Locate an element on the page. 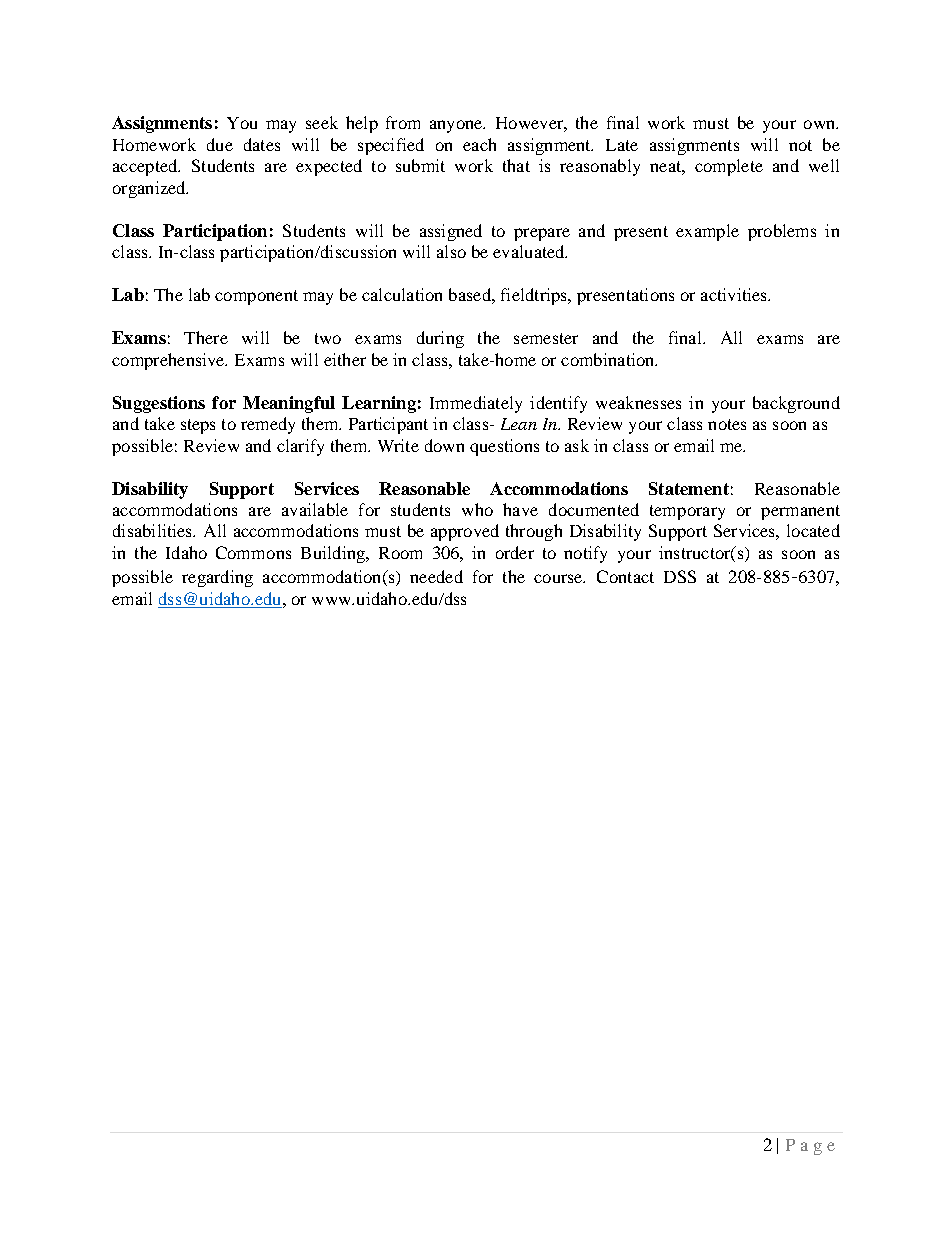 The image size is (952, 1233). regarding is located at coordinates (217, 578).
